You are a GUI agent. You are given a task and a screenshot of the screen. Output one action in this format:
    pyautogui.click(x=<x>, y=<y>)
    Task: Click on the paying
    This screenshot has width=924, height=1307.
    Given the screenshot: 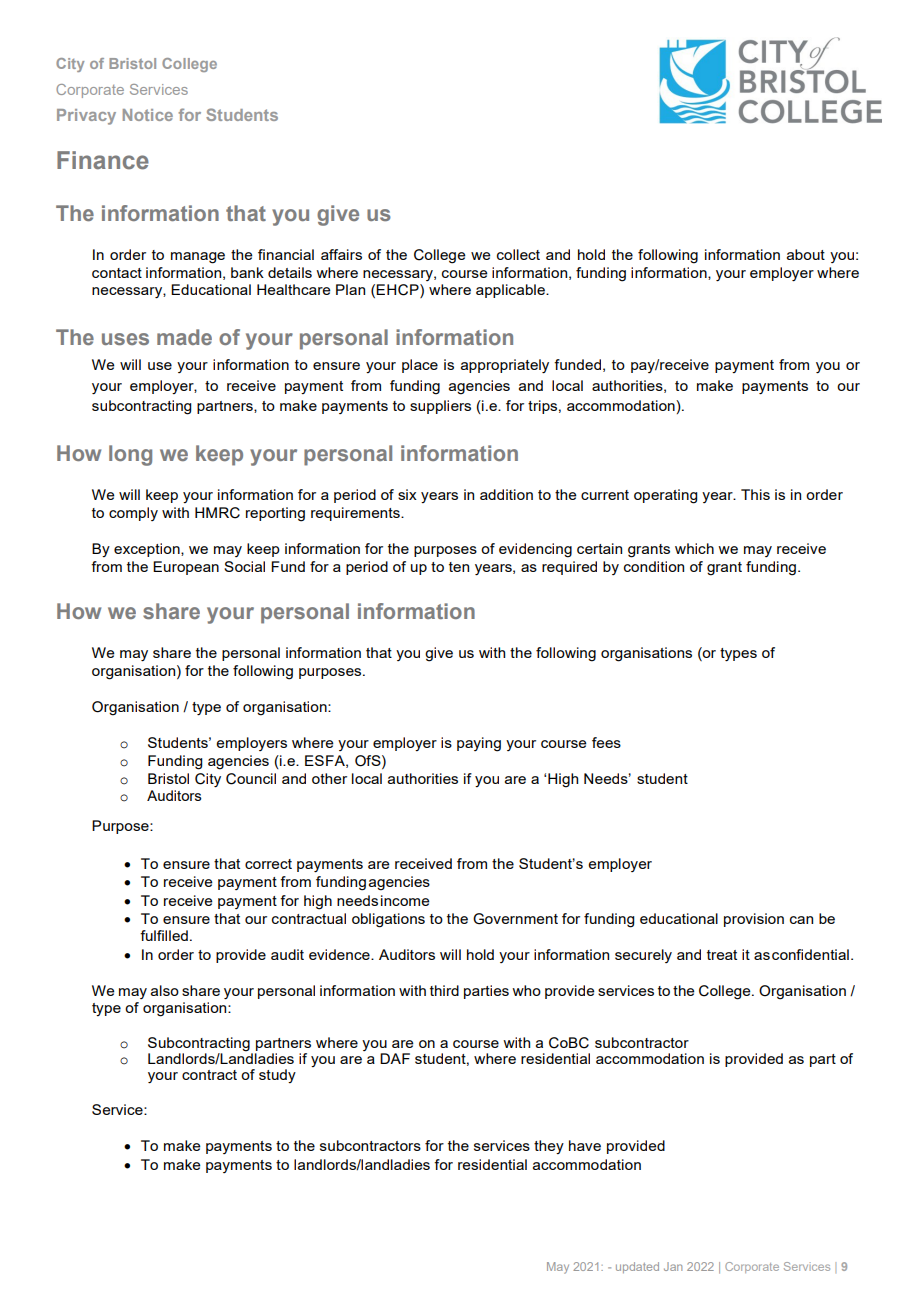 What is the action you would take?
    pyautogui.click(x=479, y=744)
